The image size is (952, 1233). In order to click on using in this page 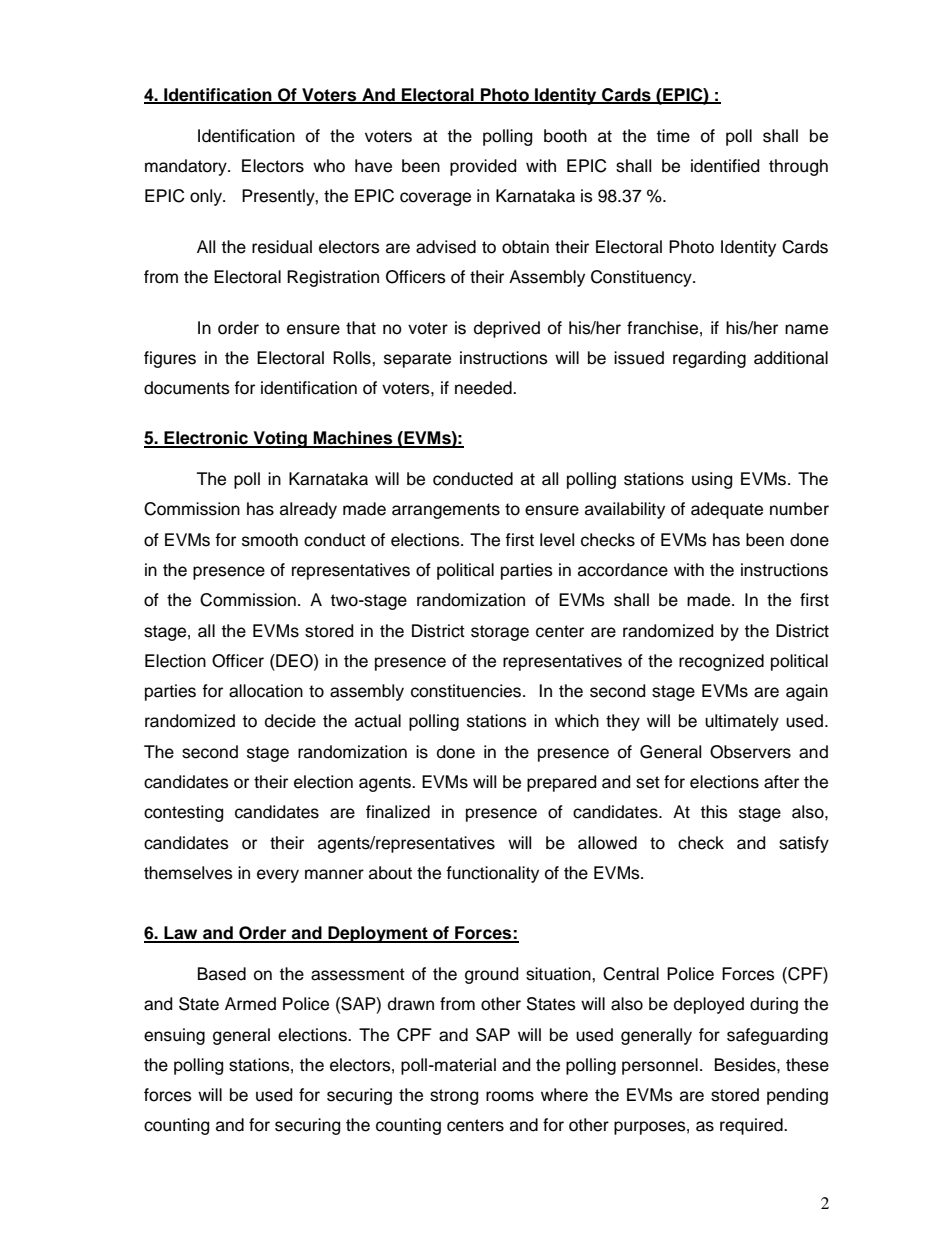, I will do `click(712, 480)`.
